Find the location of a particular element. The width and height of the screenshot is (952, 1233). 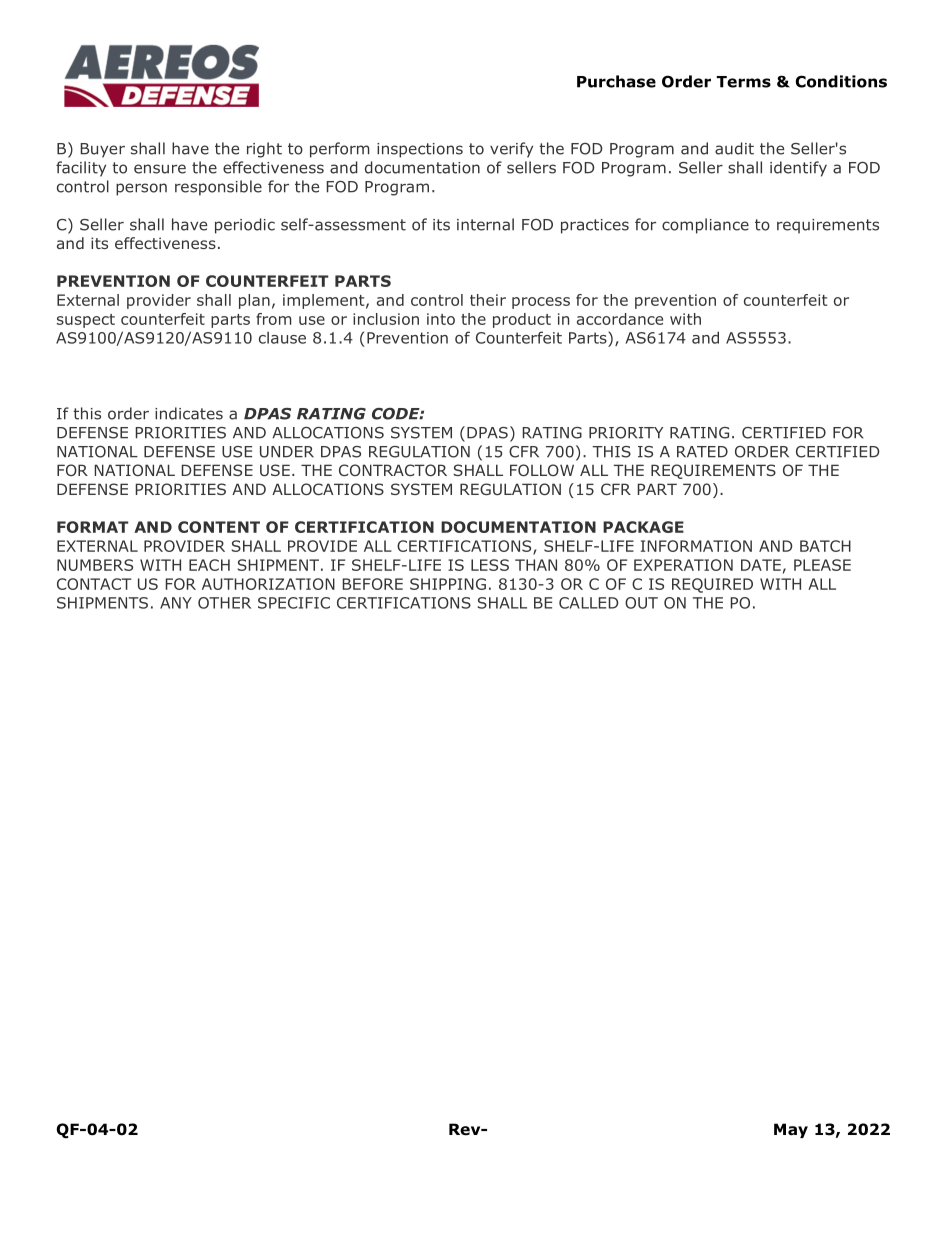

RATED is located at coordinates (702, 452).
